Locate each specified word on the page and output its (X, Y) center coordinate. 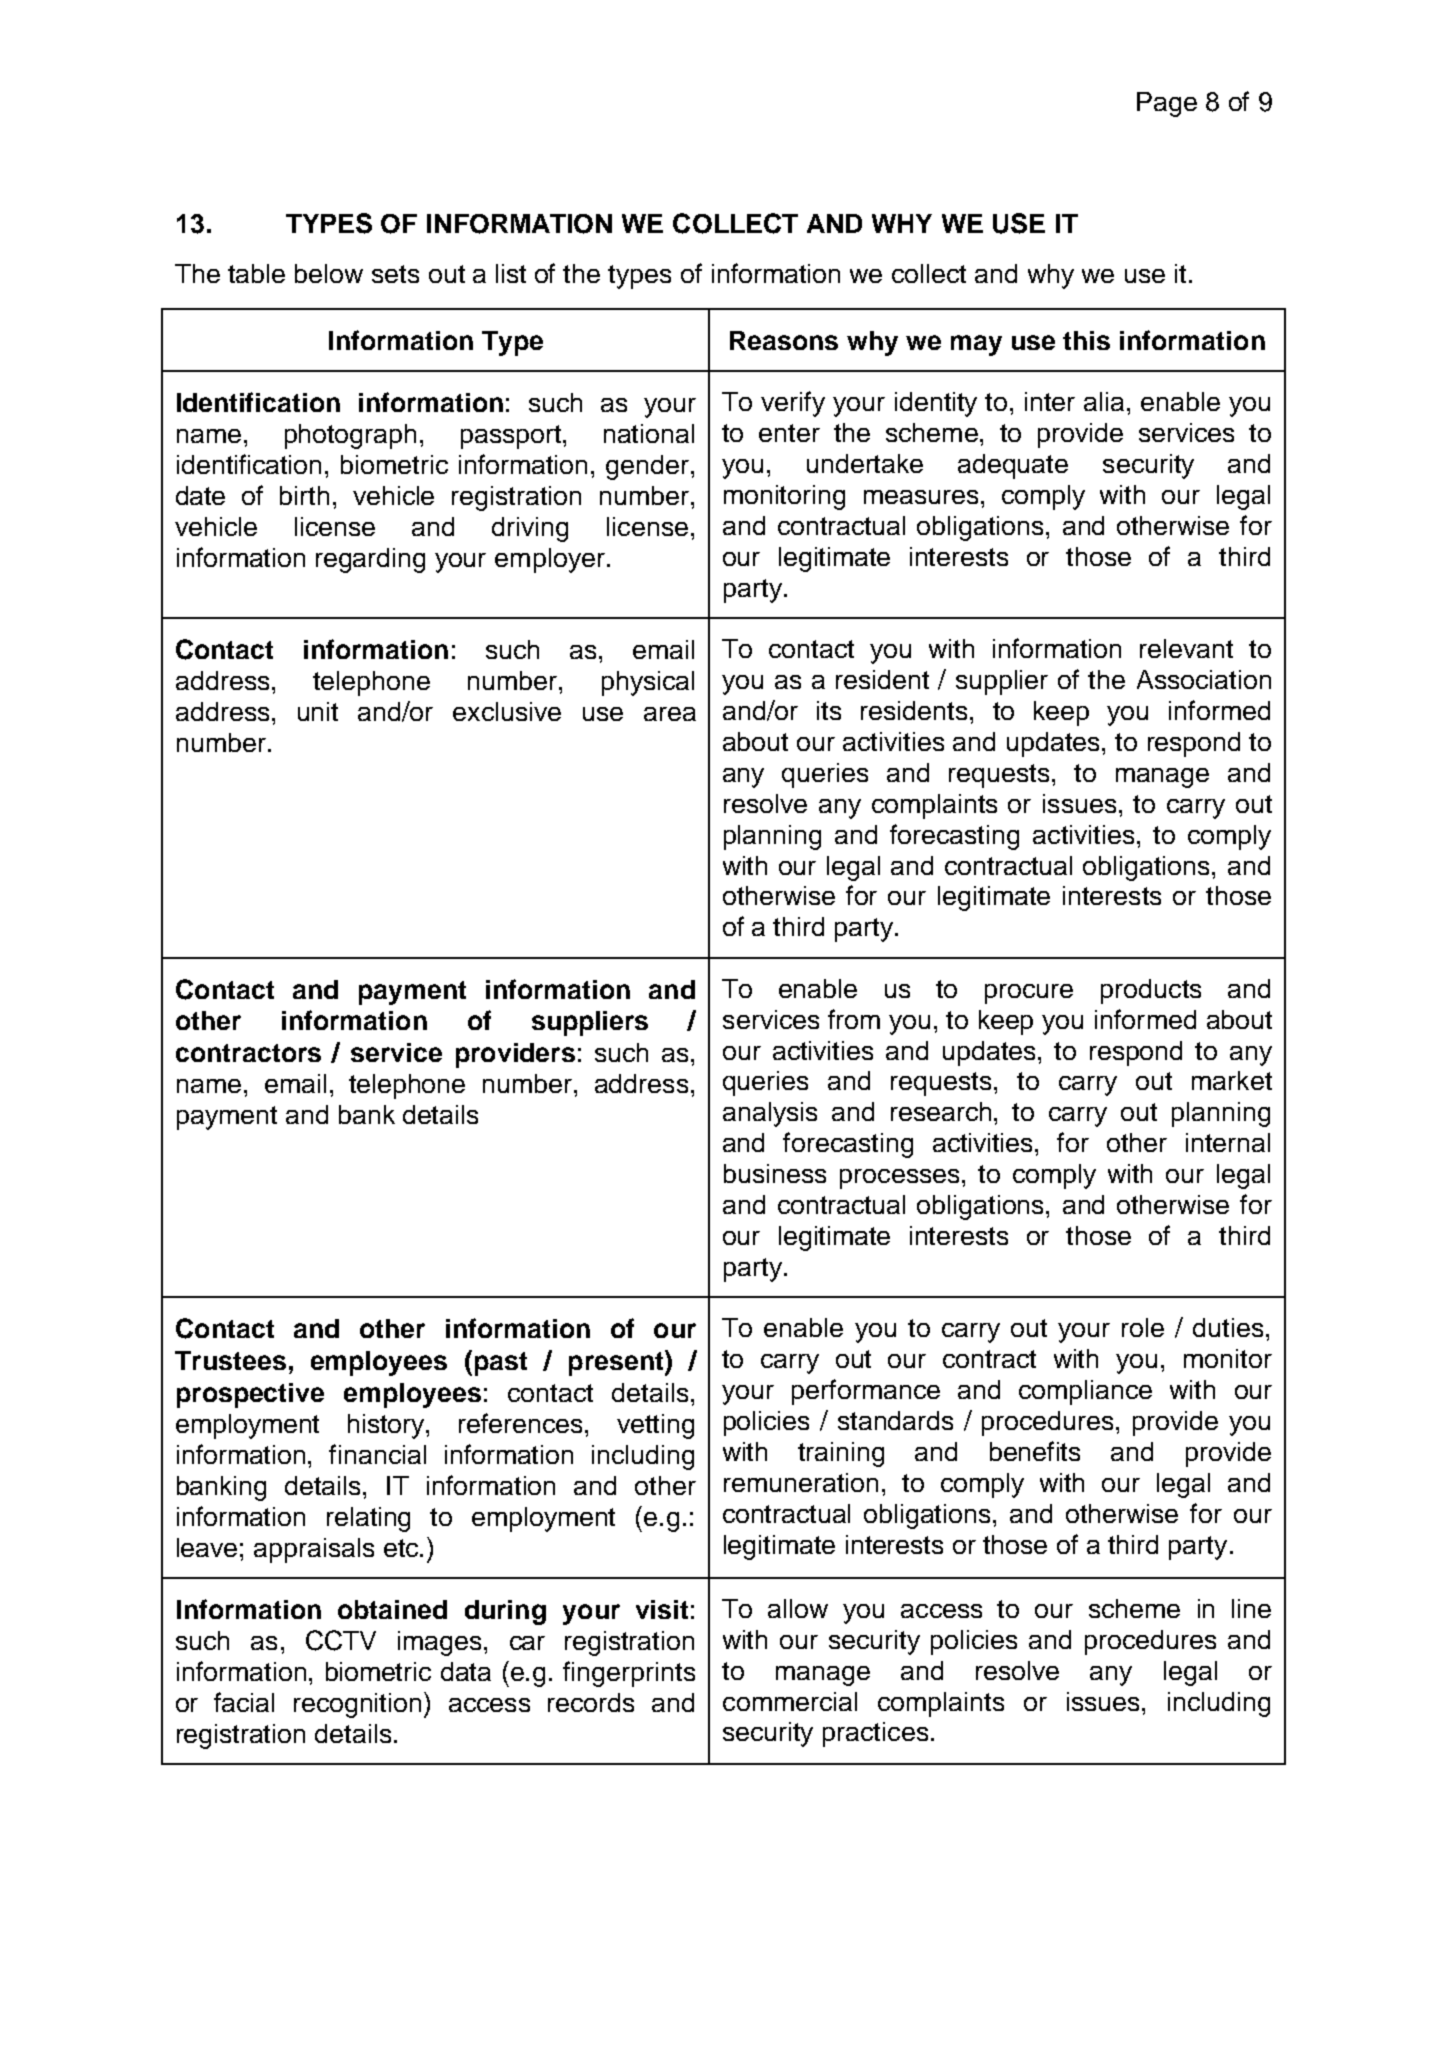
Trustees (230, 1360)
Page (1167, 104)
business (775, 1173)
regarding (370, 560)
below (329, 273)
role (1143, 1327)
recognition (357, 1705)
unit (318, 711)
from (854, 1019)
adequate (1013, 466)
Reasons (784, 340)
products (1151, 991)
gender (647, 467)
